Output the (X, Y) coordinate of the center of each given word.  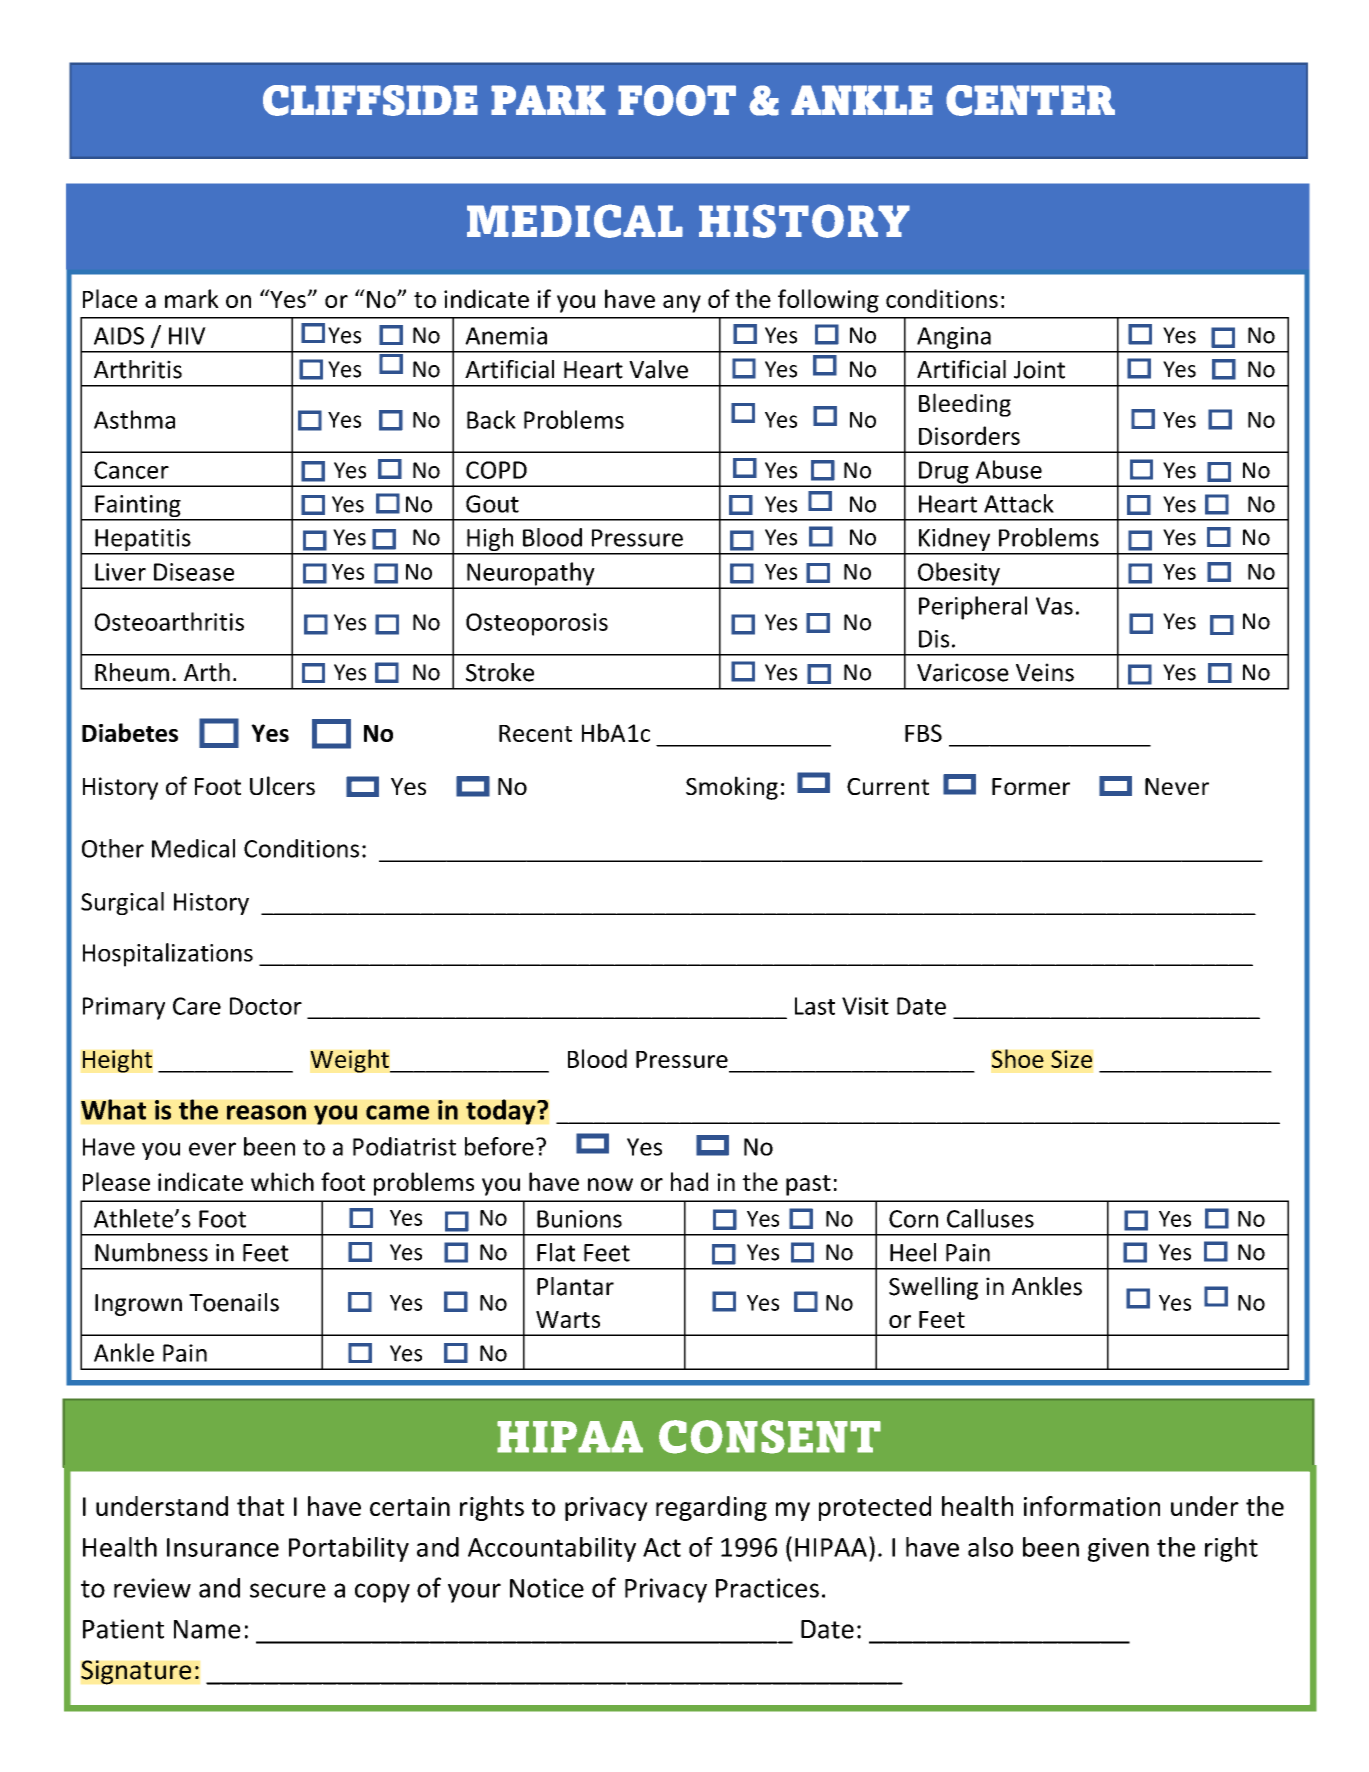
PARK (548, 100)
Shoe (1018, 1058)
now (610, 1184)
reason (266, 1112)
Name (207, 1629)
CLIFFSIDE (370, 100)
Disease (194, 572)
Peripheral (973, 608)
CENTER (1030, 100)
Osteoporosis (537, 624)
